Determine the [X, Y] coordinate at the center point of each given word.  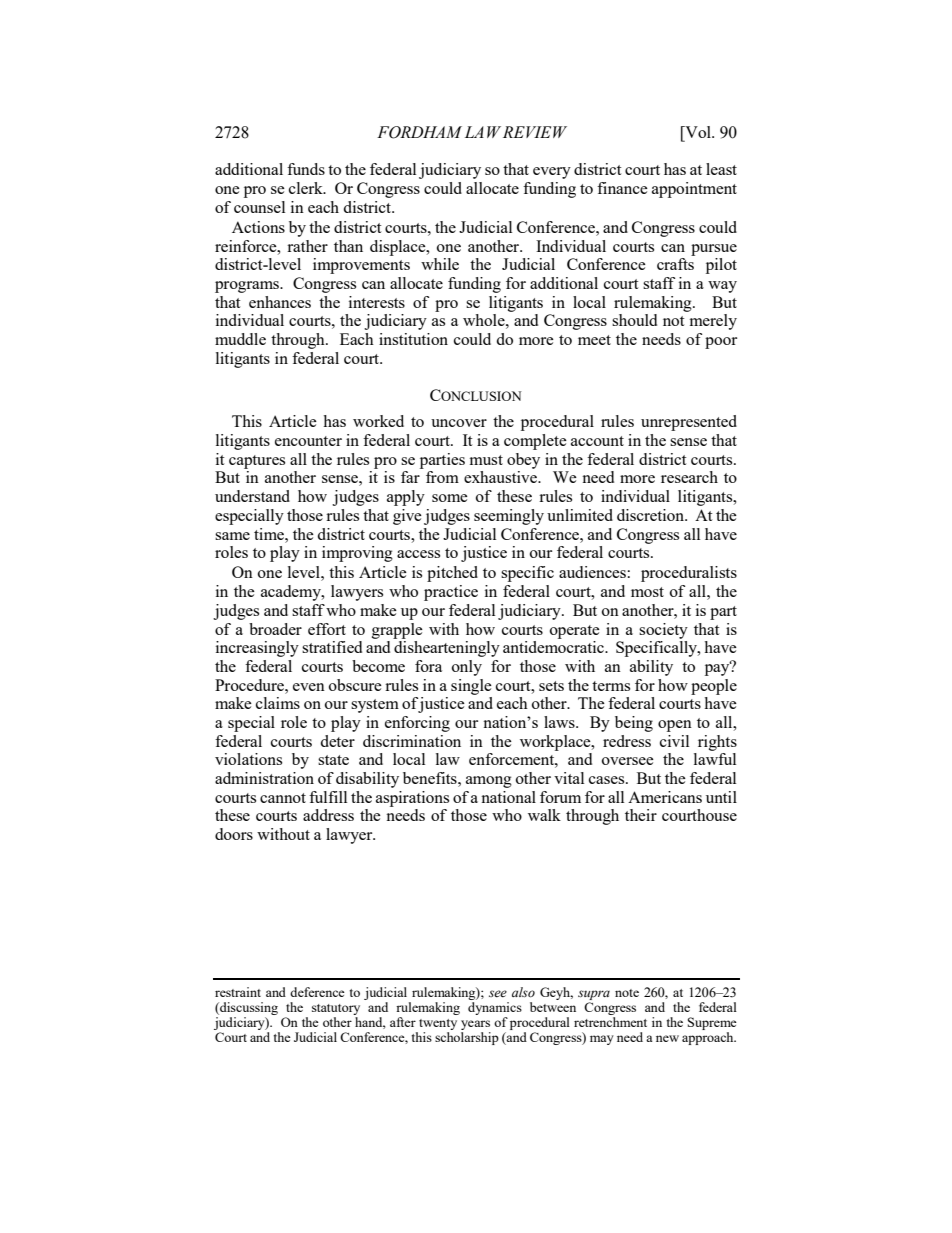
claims [278, 703]
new [667, 1038]
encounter [308, 441]
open [675, 726]
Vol [698, 132]
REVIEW [535, 132]
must [486, 460]
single [471, 687]
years [475, 1025]
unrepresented [689, 423]
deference [317, 992]
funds [306, 169]
